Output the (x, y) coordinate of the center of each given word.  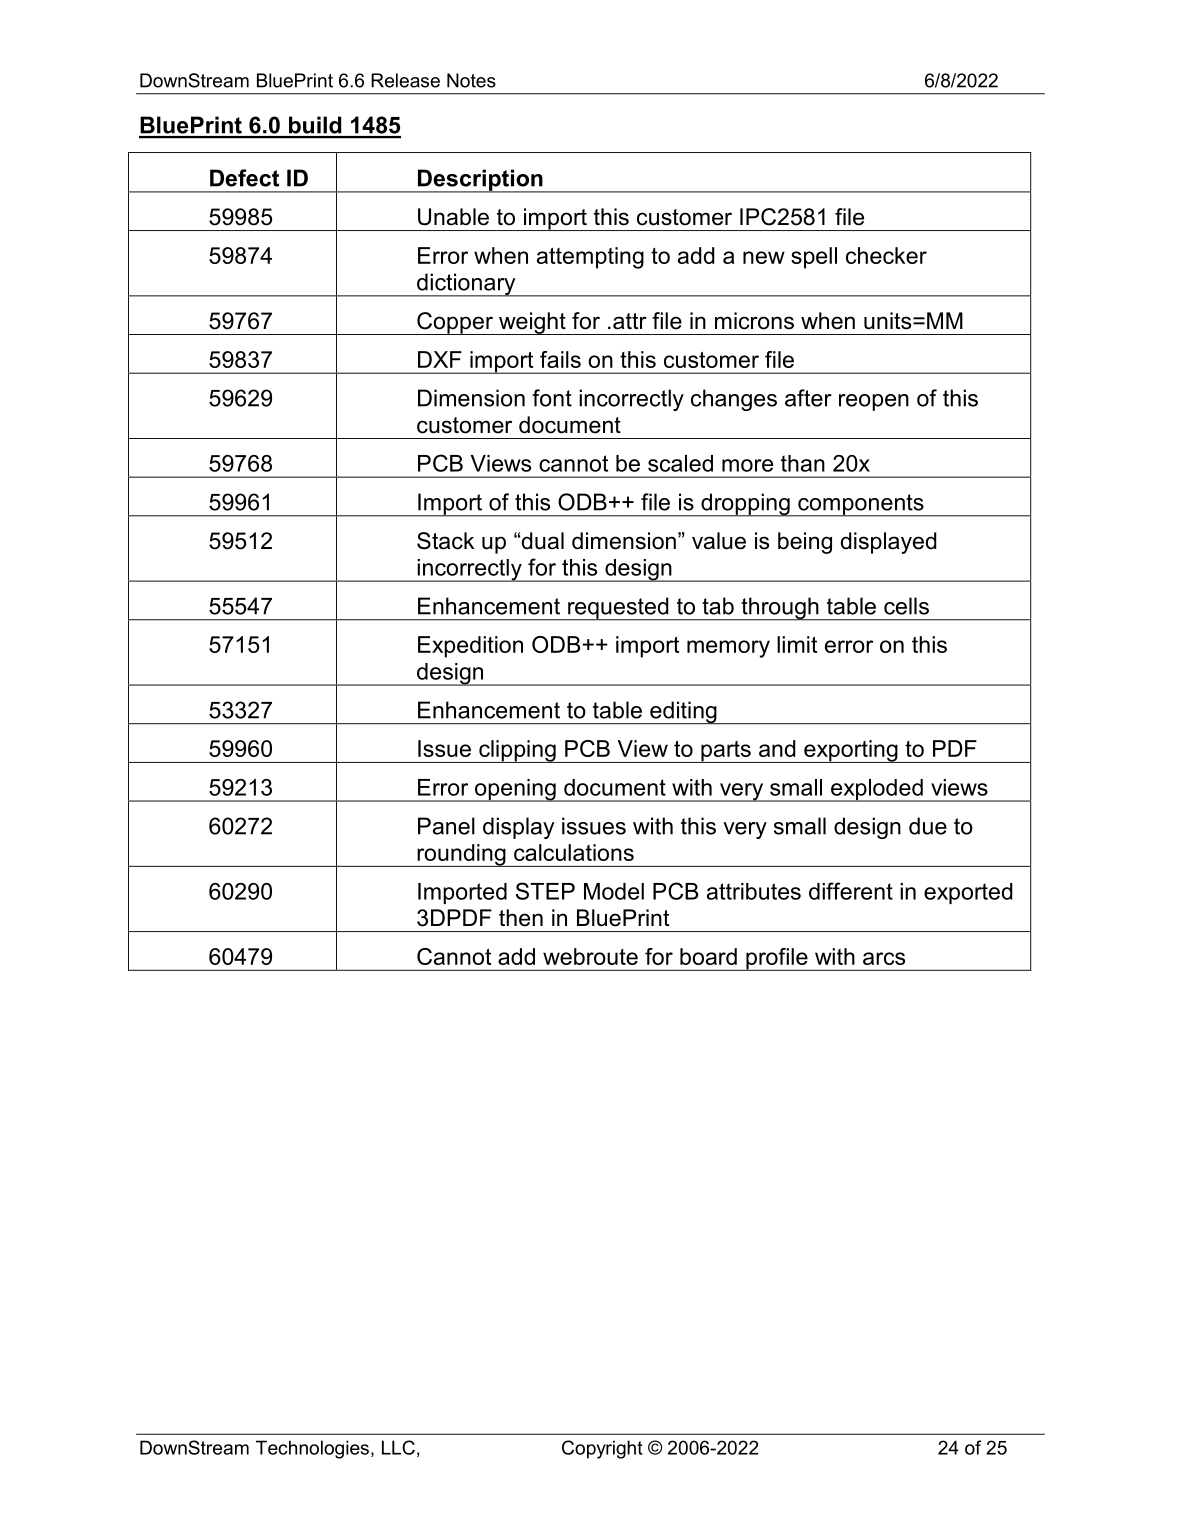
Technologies (312, 1449)
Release (405, 80)
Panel (446, 826)
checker (886, 255)
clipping (517, 751)
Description (480, 181)
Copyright (602, 1449)
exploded (877, 790)
